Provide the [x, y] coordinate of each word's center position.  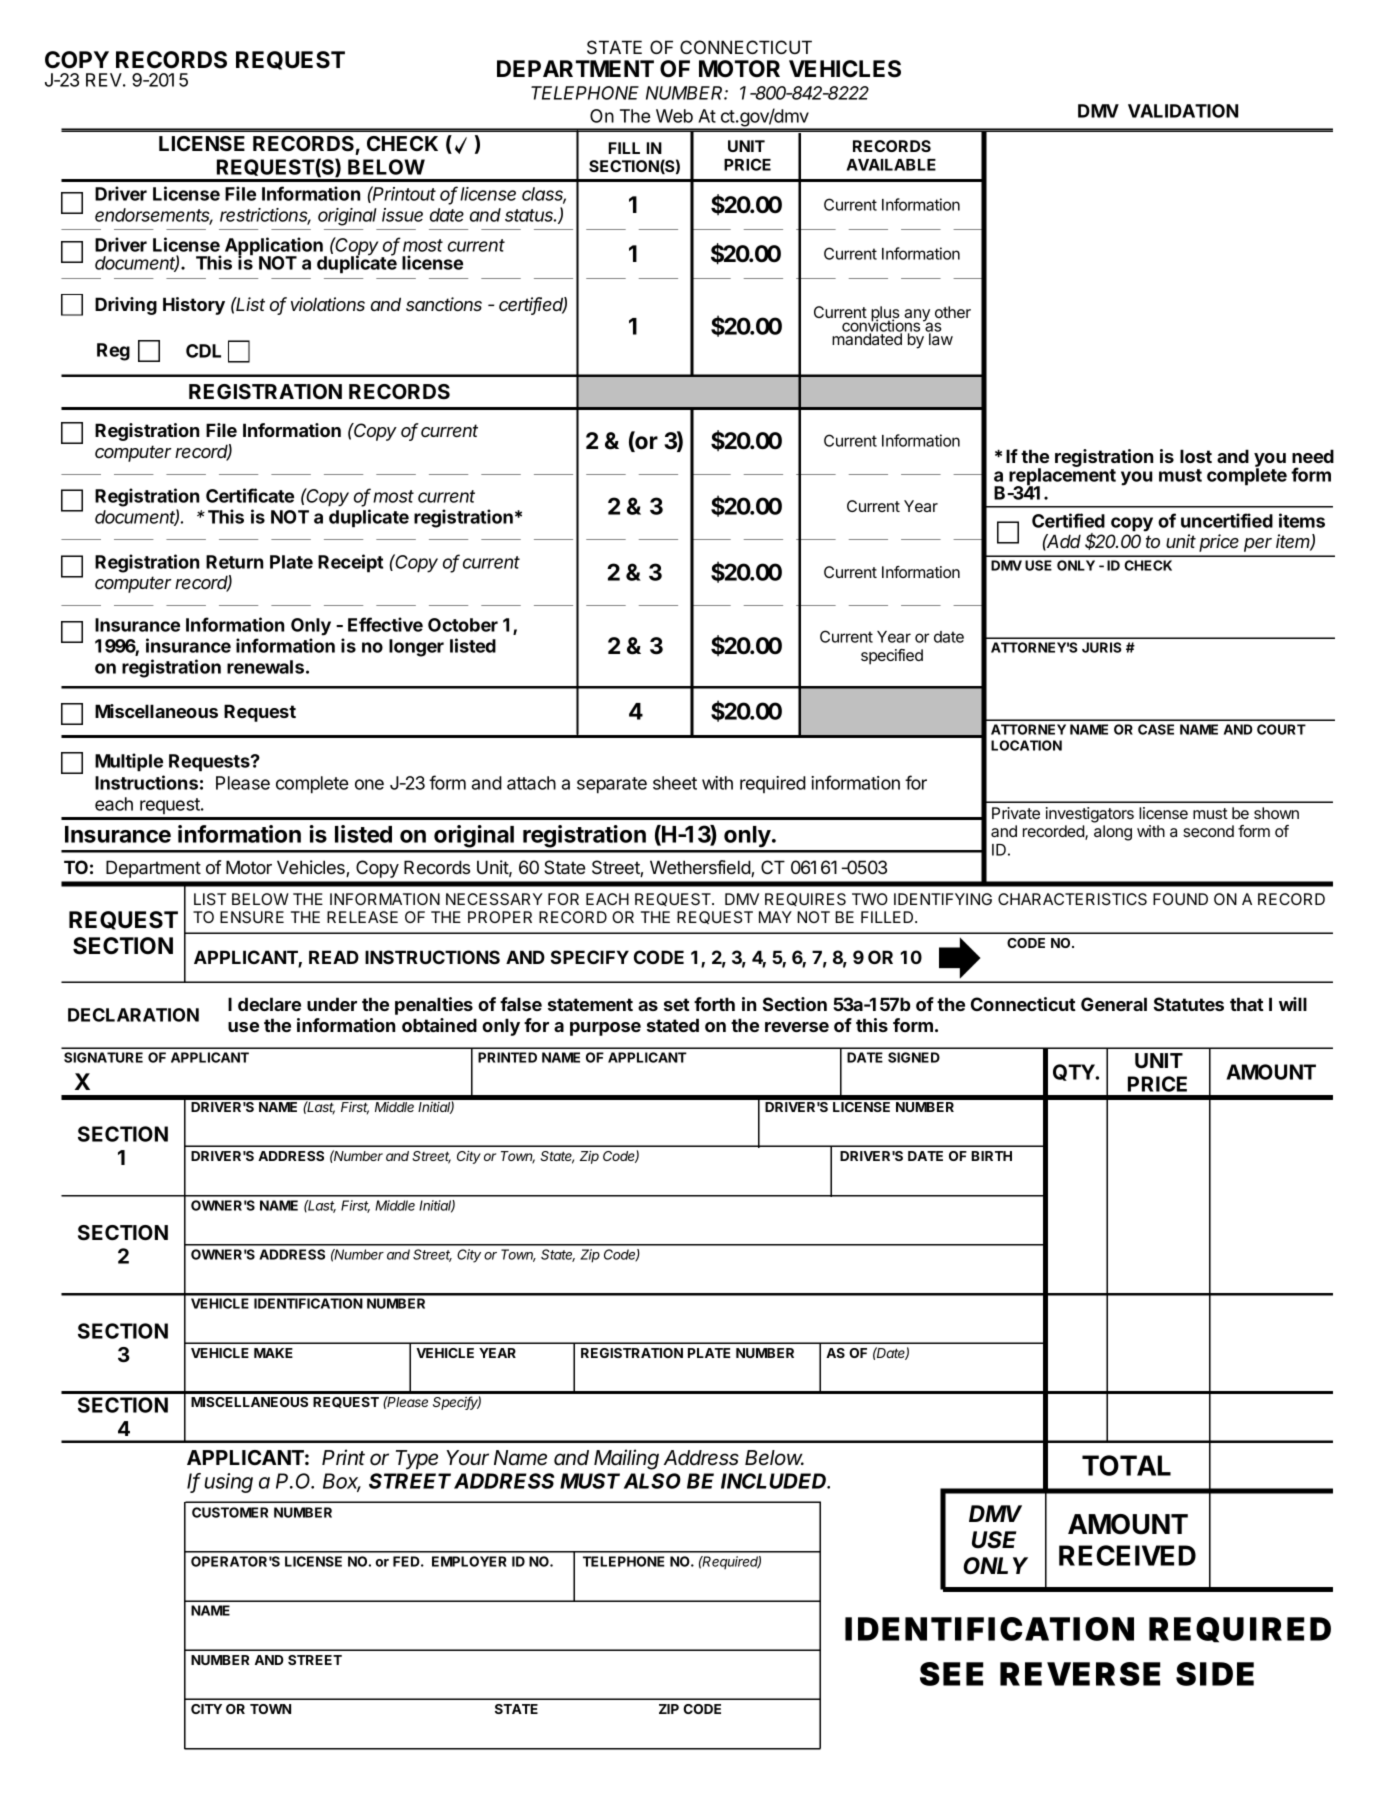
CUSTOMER [230, 1512]
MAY [775, 917]
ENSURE [252, 917]
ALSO [652, 1481]
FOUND [1180, 899]
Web [674, 116]
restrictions [265, 216]
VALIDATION [1183, 111]
